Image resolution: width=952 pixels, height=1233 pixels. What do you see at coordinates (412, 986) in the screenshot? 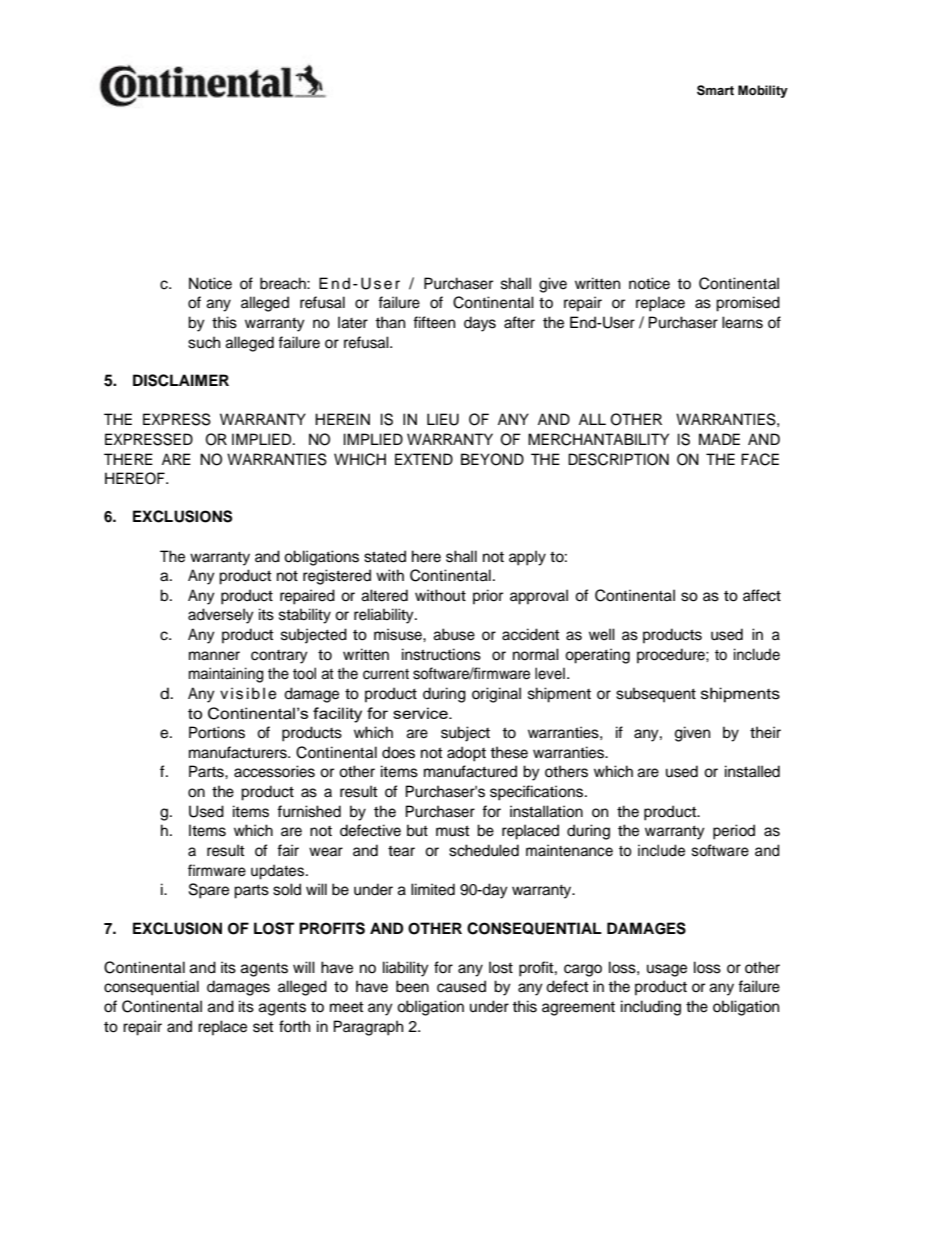
I see `been` at bounding box center [412, 986].
